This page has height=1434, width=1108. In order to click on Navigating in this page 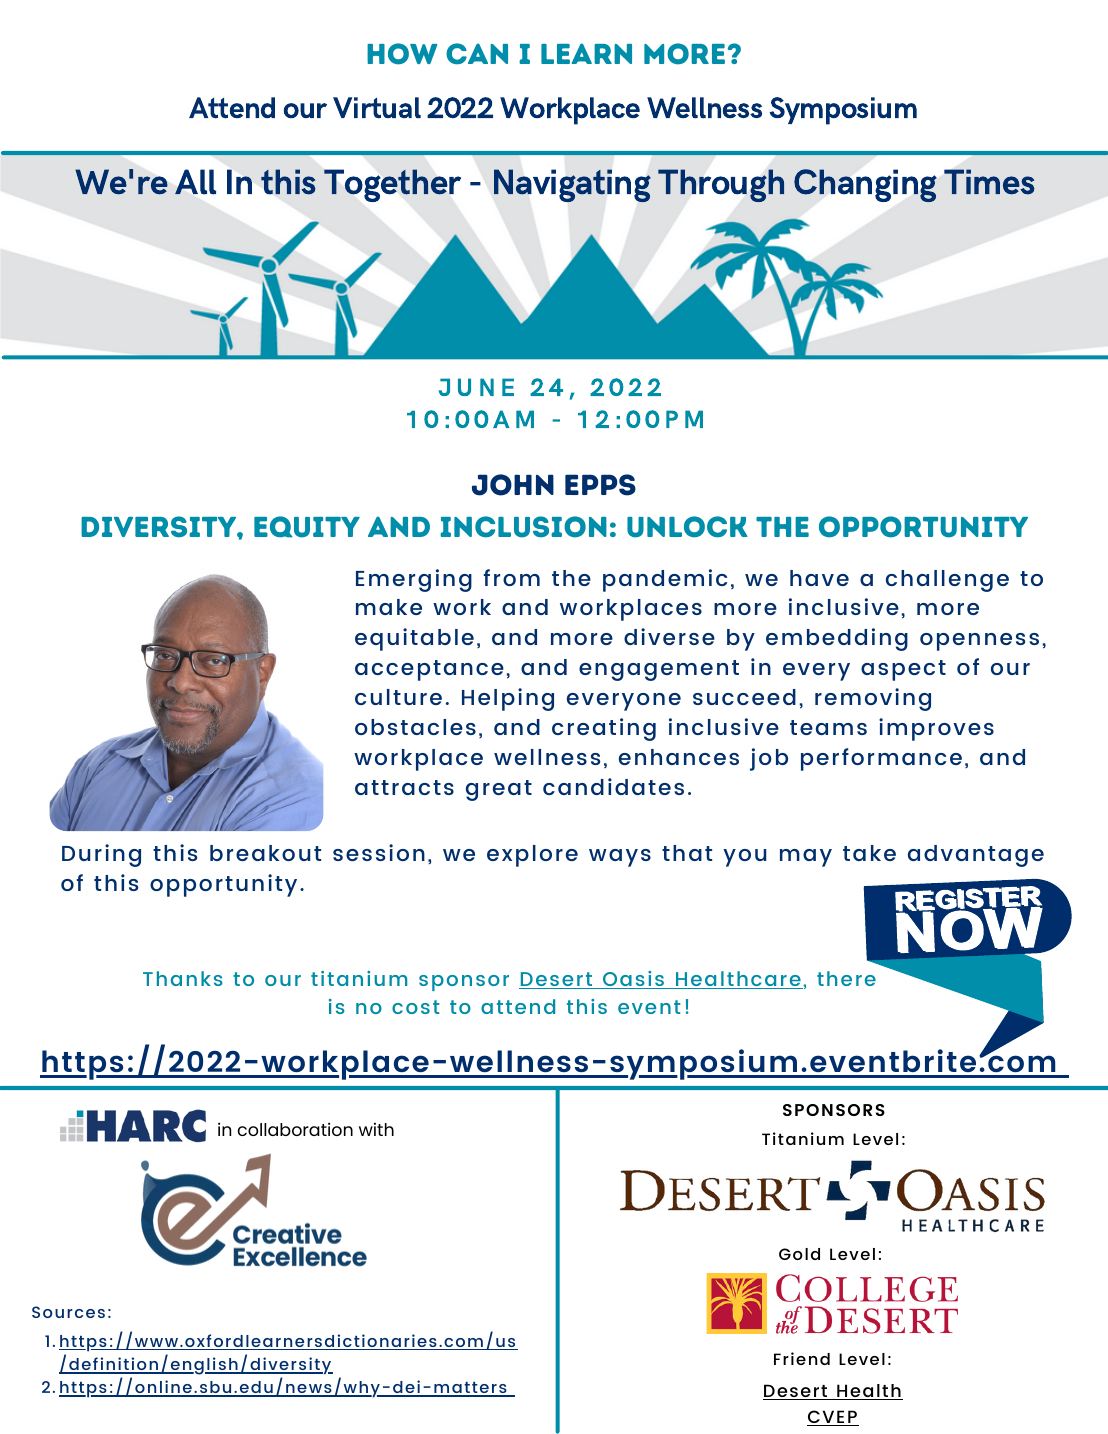, I will do `click(572, 185)`.
